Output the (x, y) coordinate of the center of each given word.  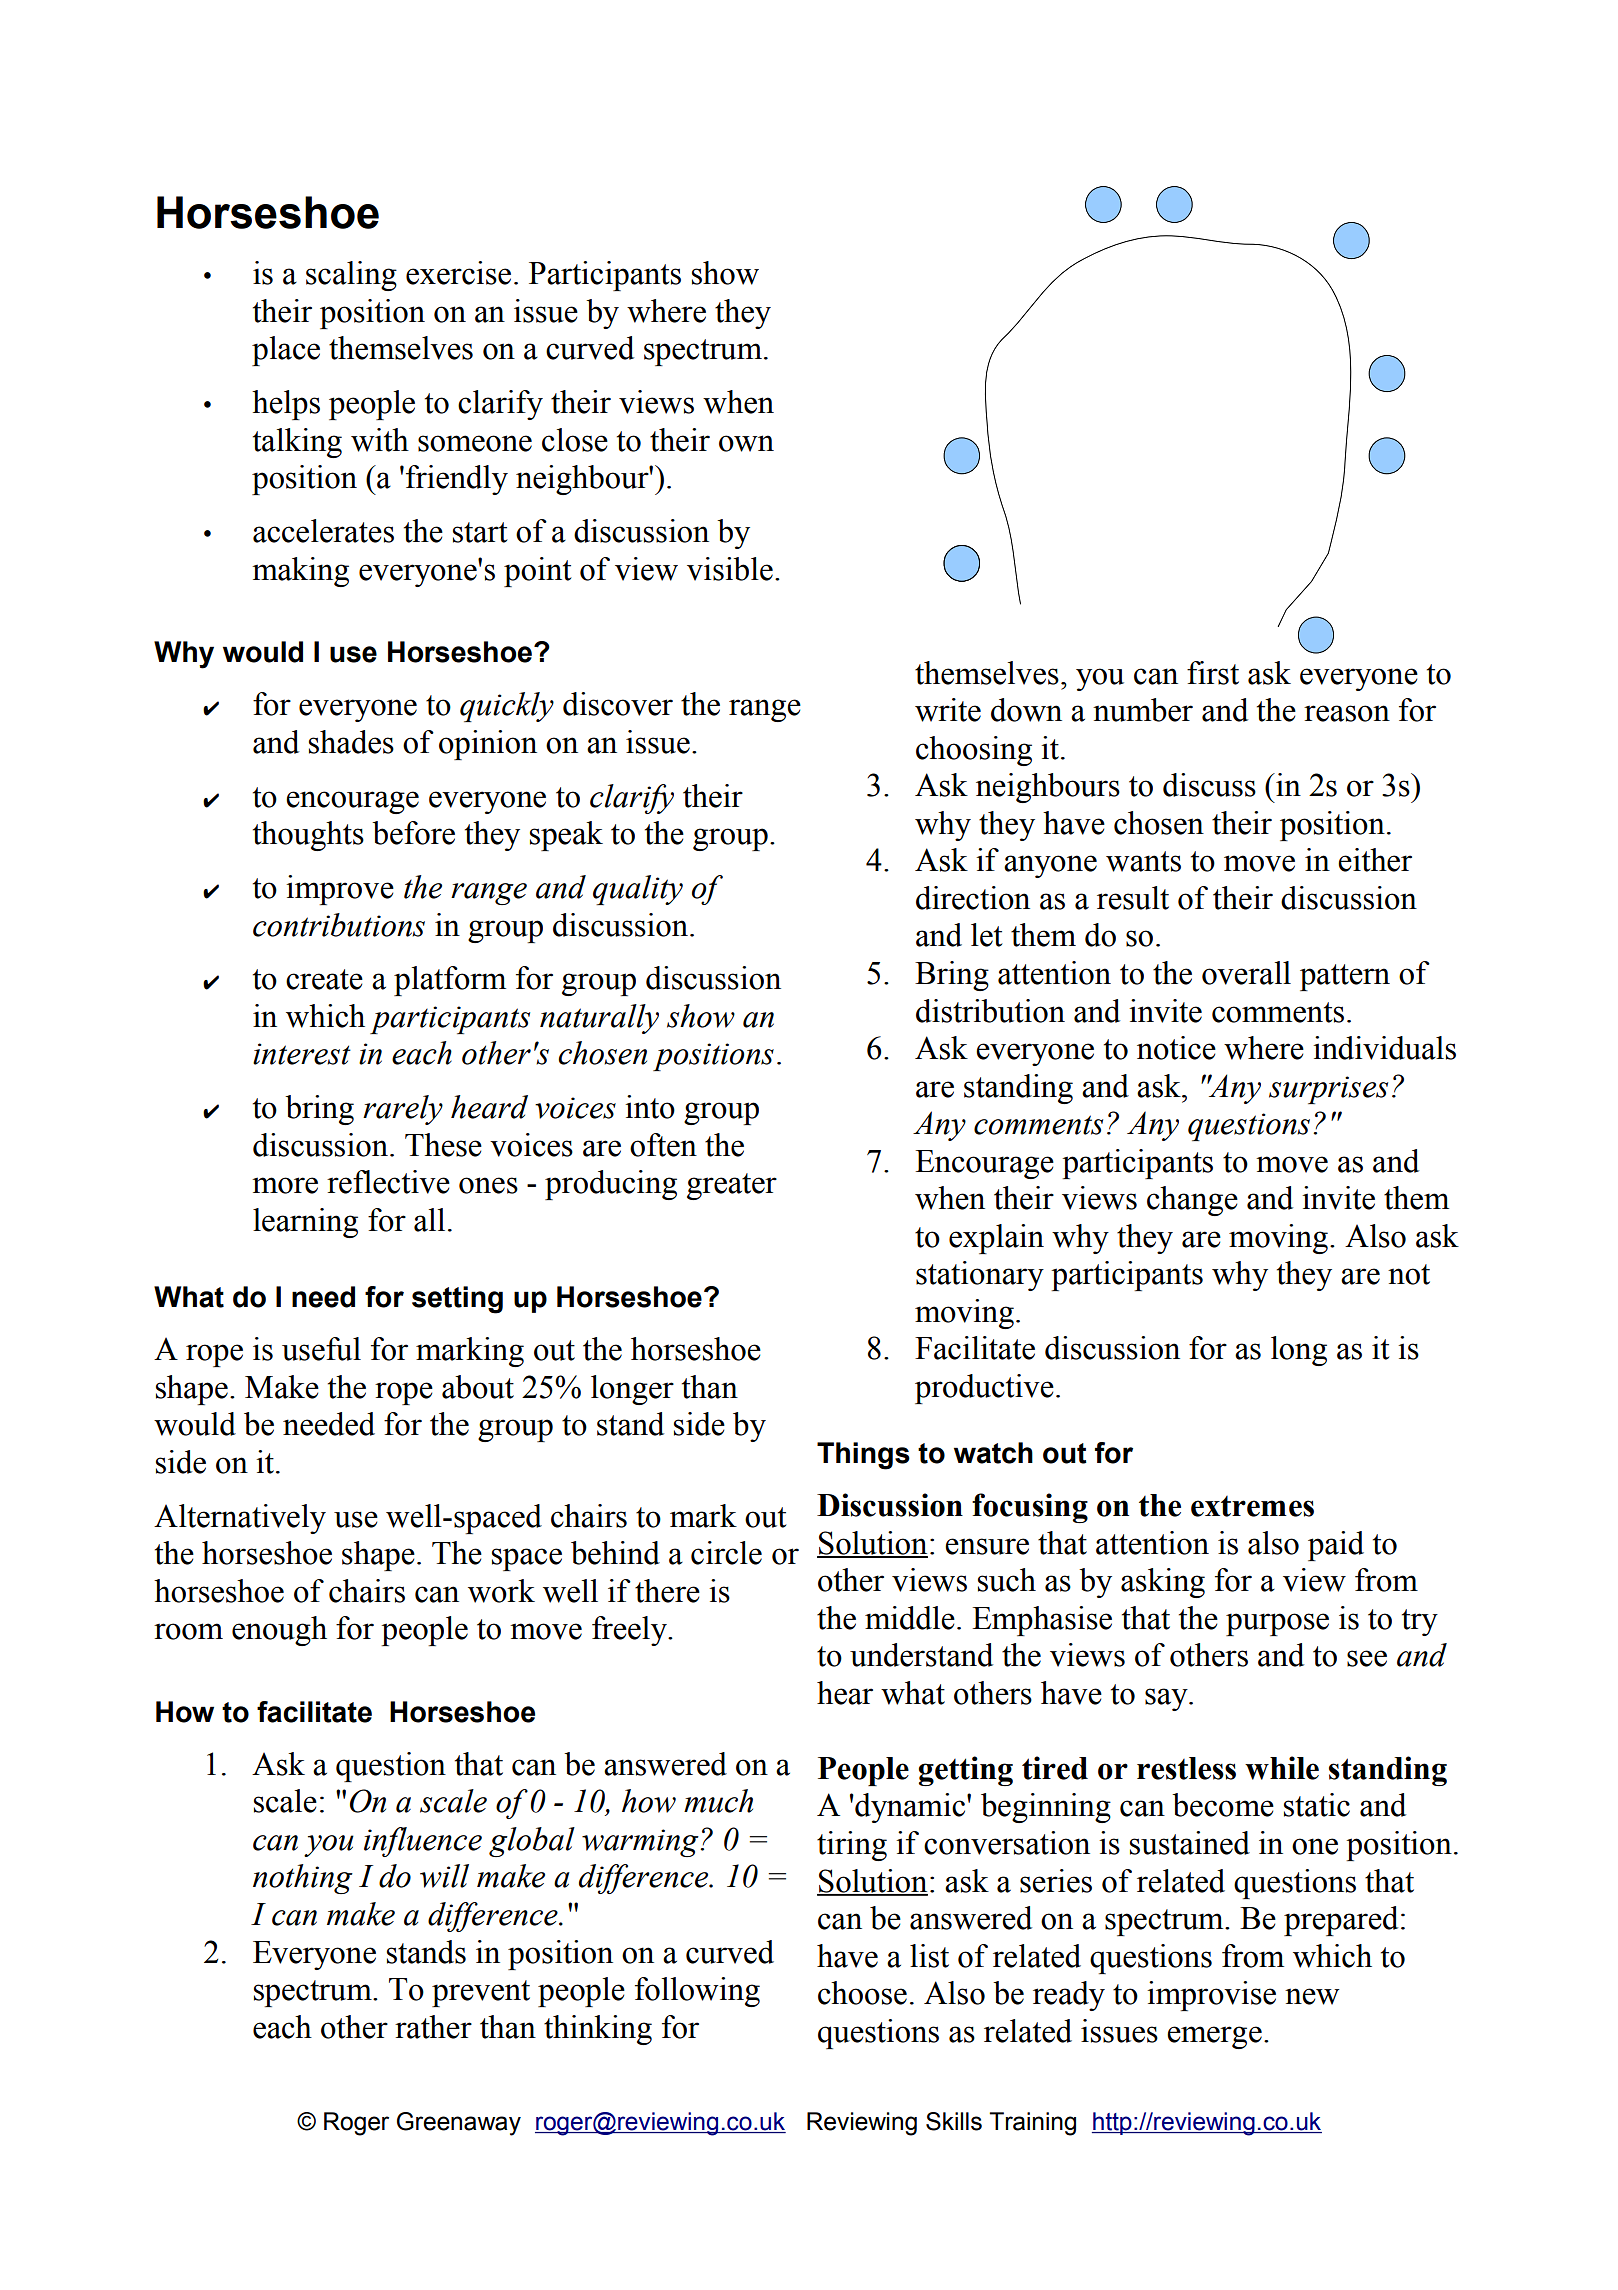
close (575, 440)
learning (305, 1223)
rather (433, 2027)
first (1213, 673)
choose (862, 1993)
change (1192, 1201)
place (286, 351)
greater (732, 1186)
